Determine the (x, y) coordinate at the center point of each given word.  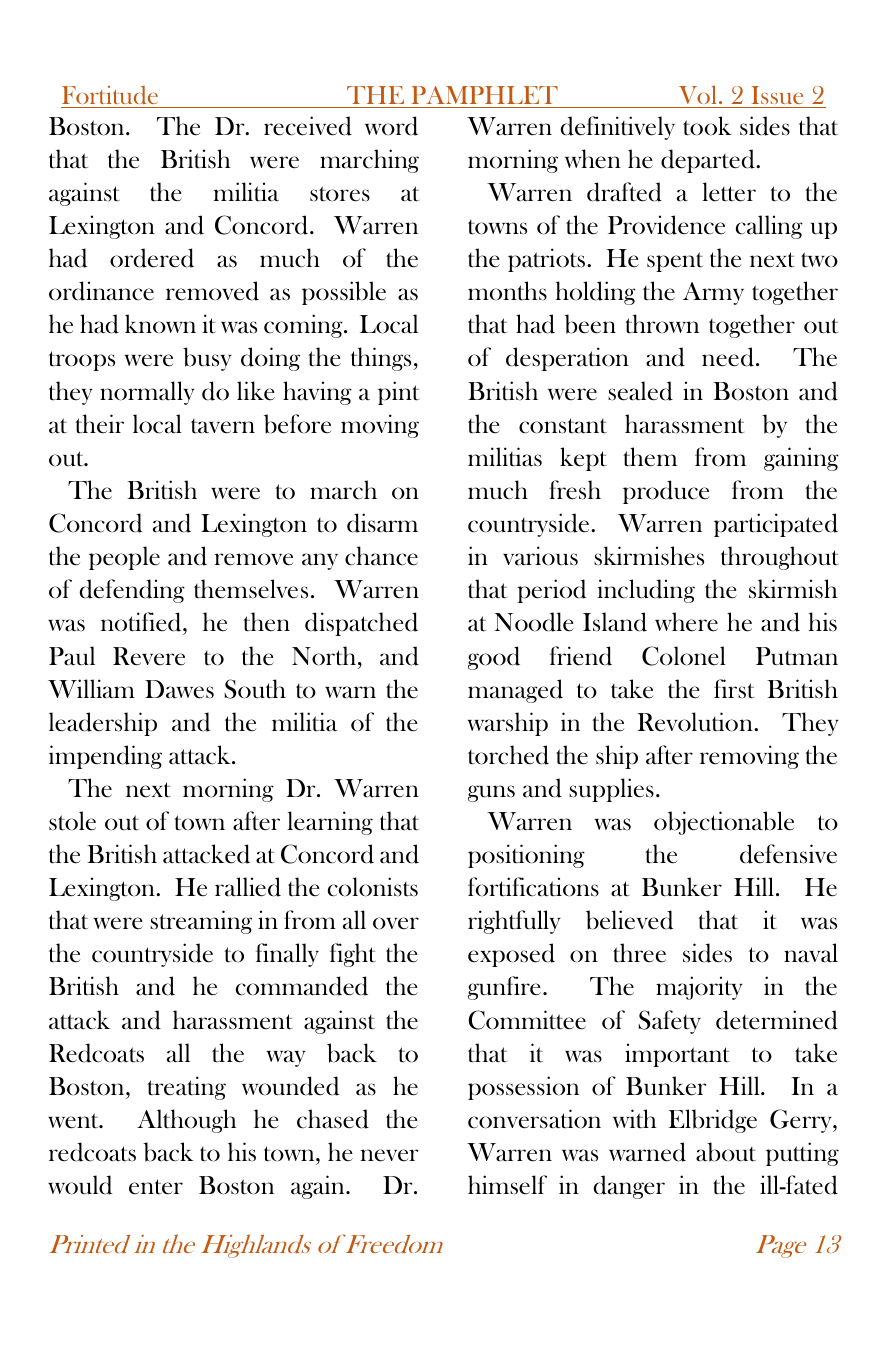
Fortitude (110, 95)
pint (398, 393)
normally (147, 393)
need (728, 357)
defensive (788, 854)
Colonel (684, 656)
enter (156, 1187)
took (707, 126)
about (726, 1152)
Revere (149, 656)
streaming (201, 922)
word (391, 126)
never (389, 1155)
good (494, 658)
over (396, 923)
